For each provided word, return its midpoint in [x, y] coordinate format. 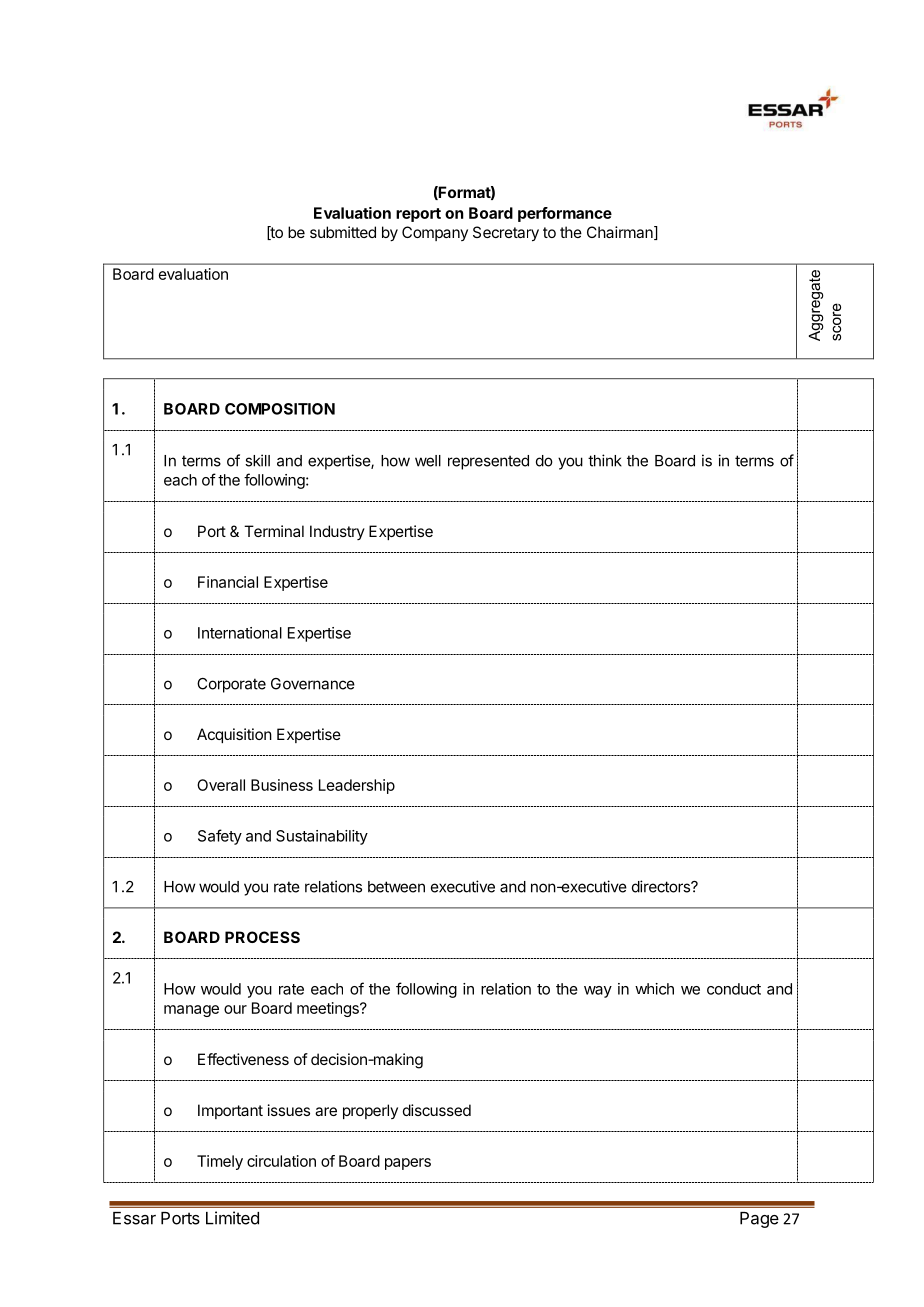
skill [257, 460]
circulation [281, 1161]
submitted [343, 232]
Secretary [506, 234]
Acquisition [234, 735]
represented [488, 462]
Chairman [621, 233]
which [654, 989]
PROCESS [262, 937]
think [605, 460]
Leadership [357, 786]
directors [662, 886]
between [396, 887]
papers [408, 1164]
